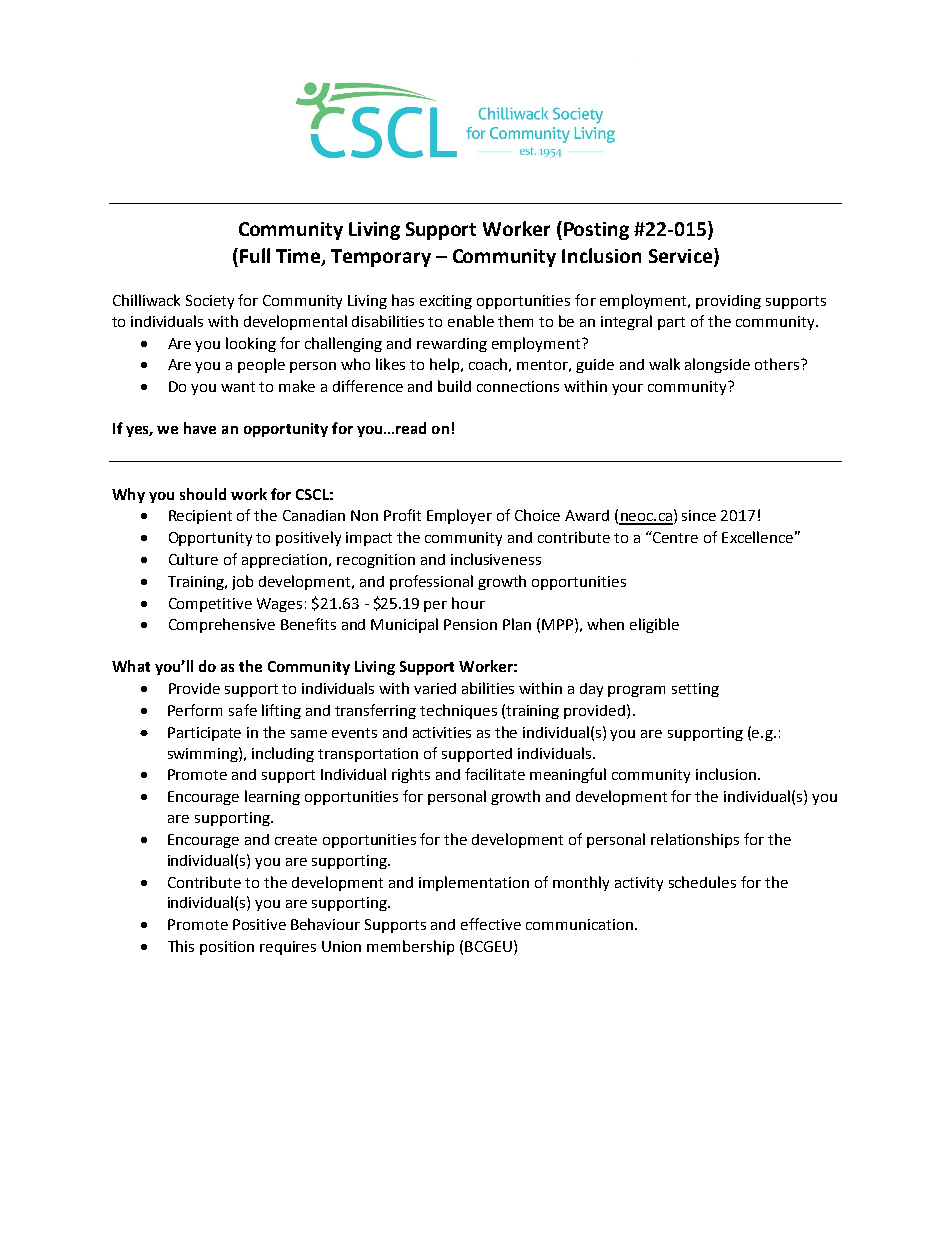 The image size is (952, 1233). Describe the element at coordinates (255, 255) in the screenshot. I see `Full` at that location.
